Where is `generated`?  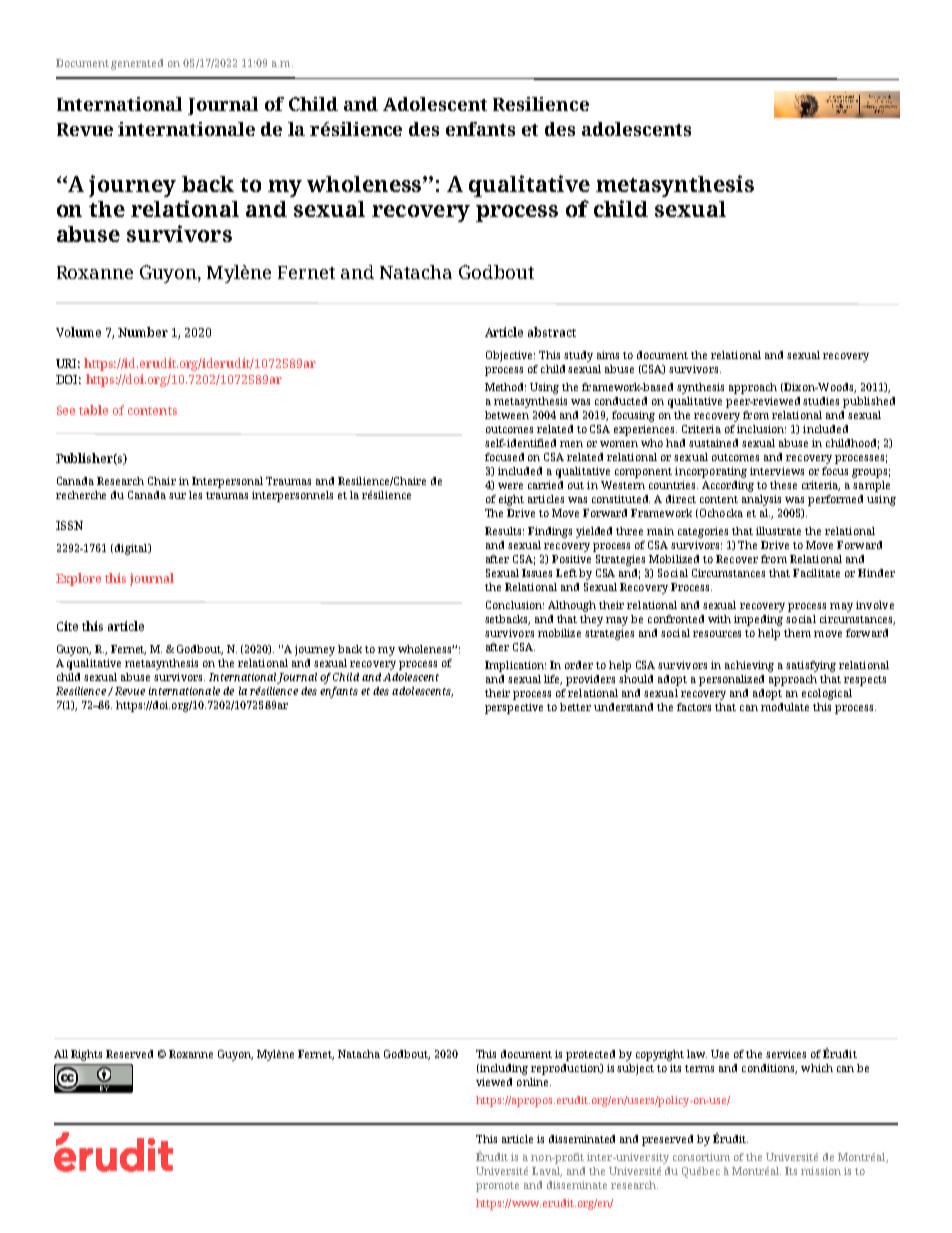
generated is located at coordinates (137, 64).
